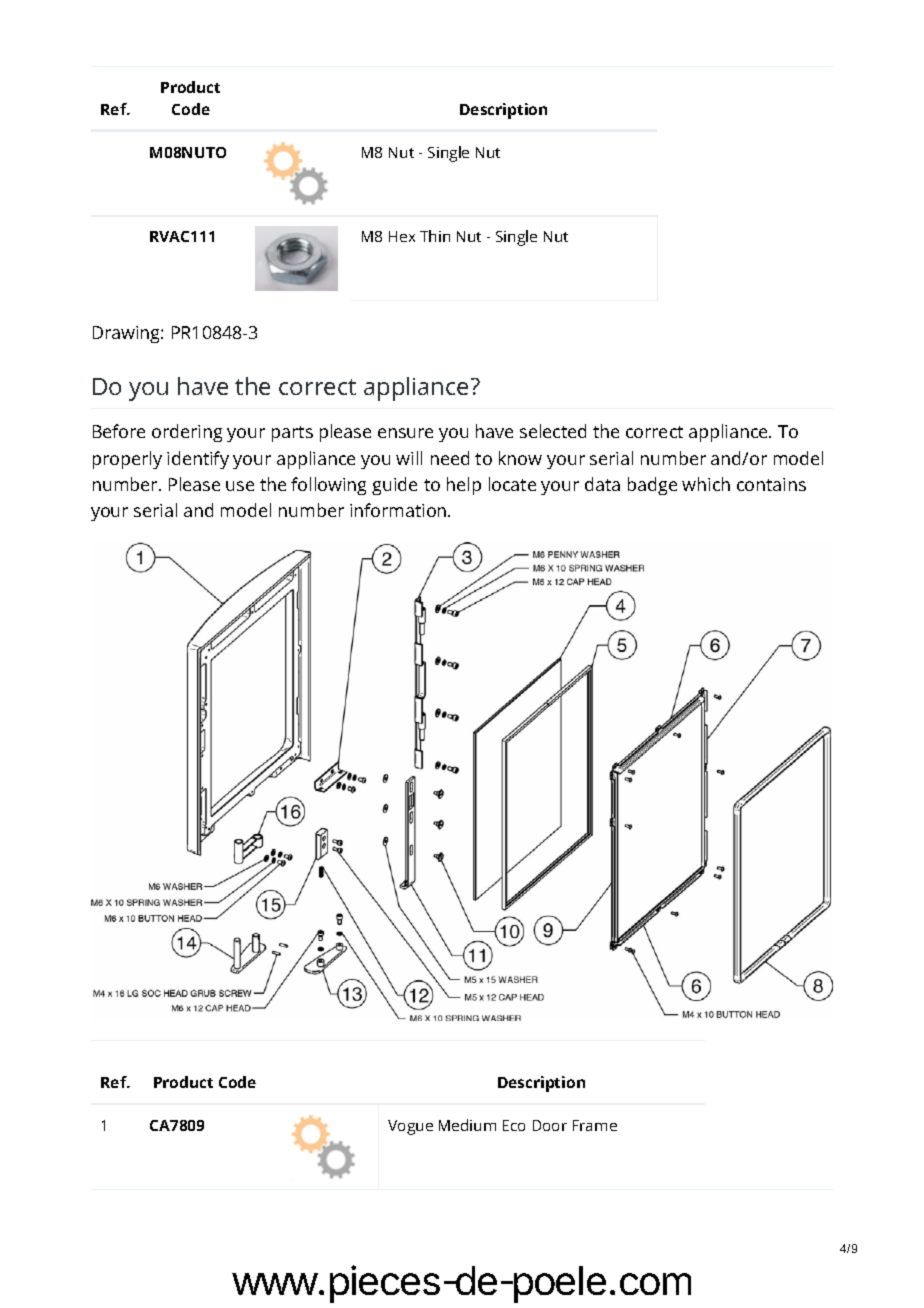  What do you see at coordinates (435, 236) in the image?
I see `Thin` at bounding box center [435, 236].
